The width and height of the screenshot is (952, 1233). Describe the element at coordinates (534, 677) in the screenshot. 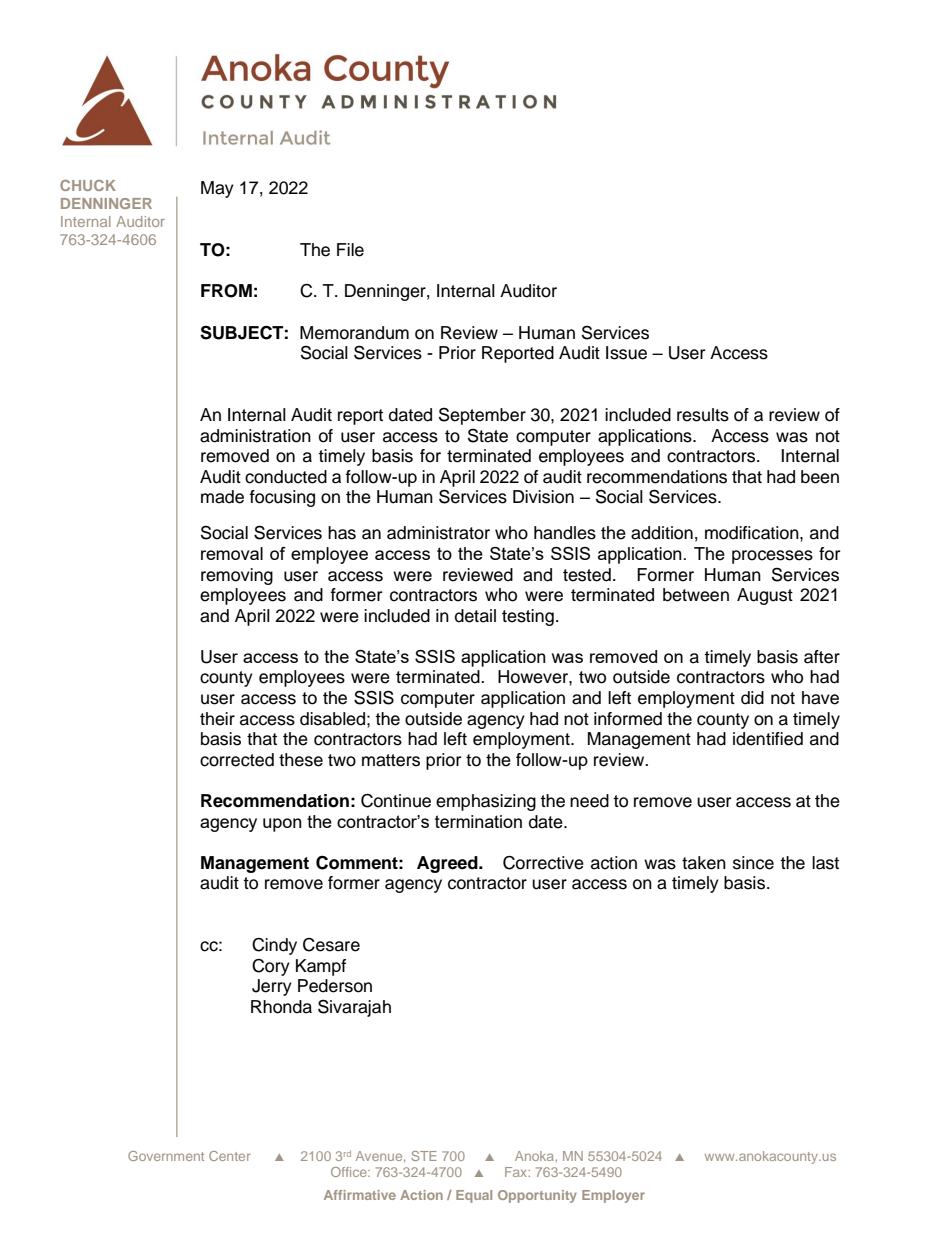

I see `However` at that location.
